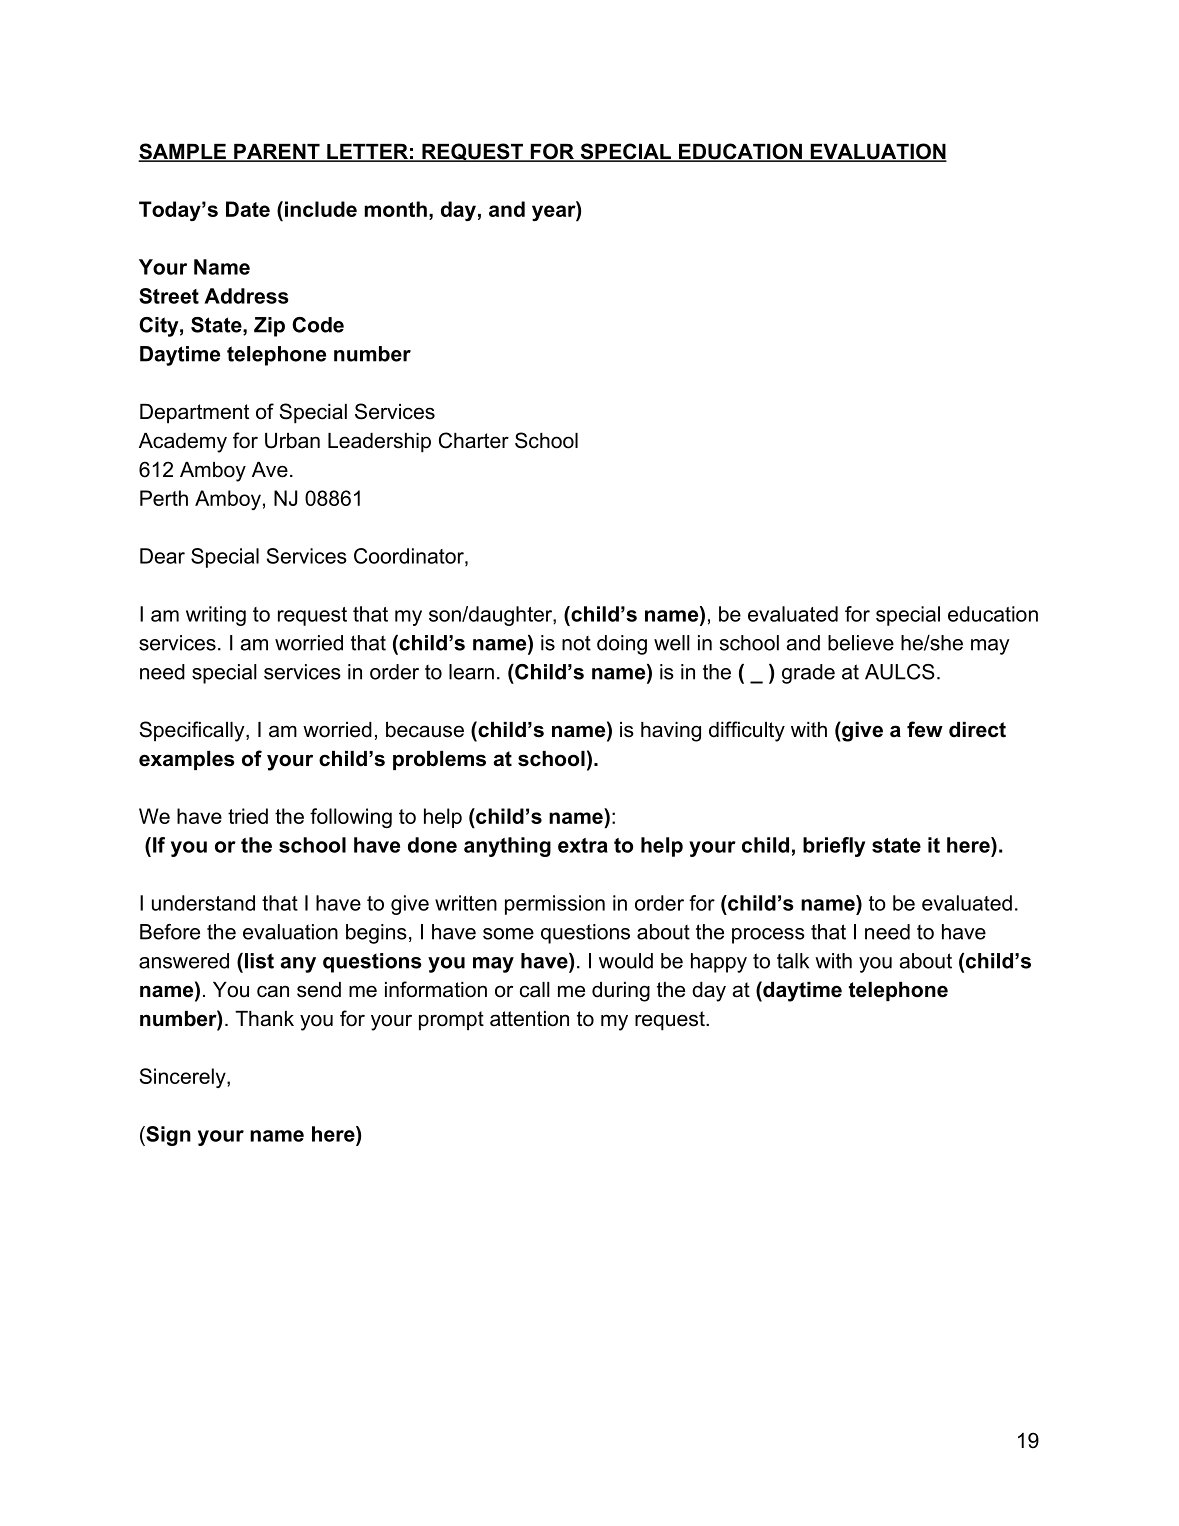 This page has height=1526, width=1179. I want to click on having, so click(671, 732).
